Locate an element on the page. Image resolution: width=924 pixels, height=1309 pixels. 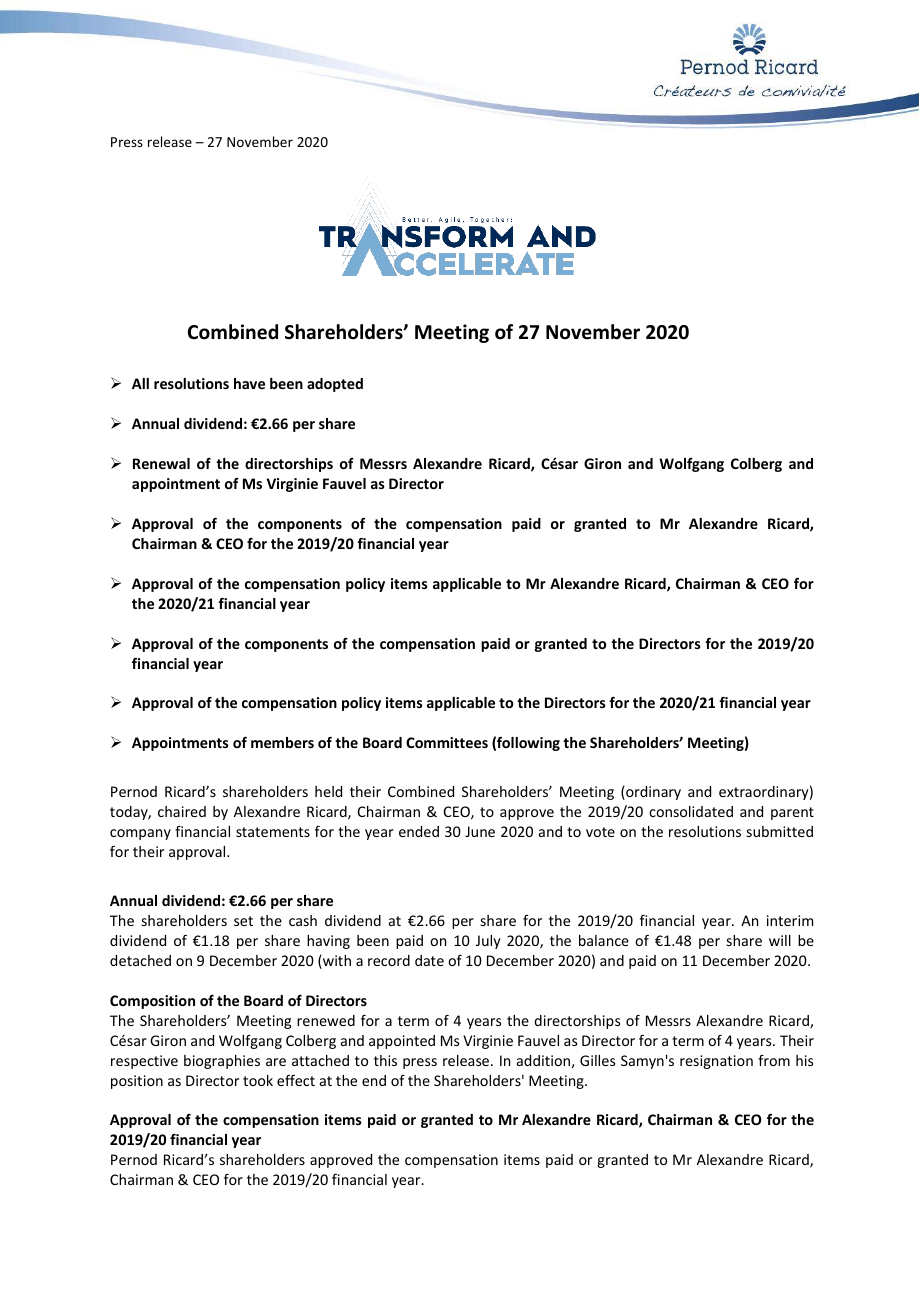
statements is located at coordinates (273, 832).
